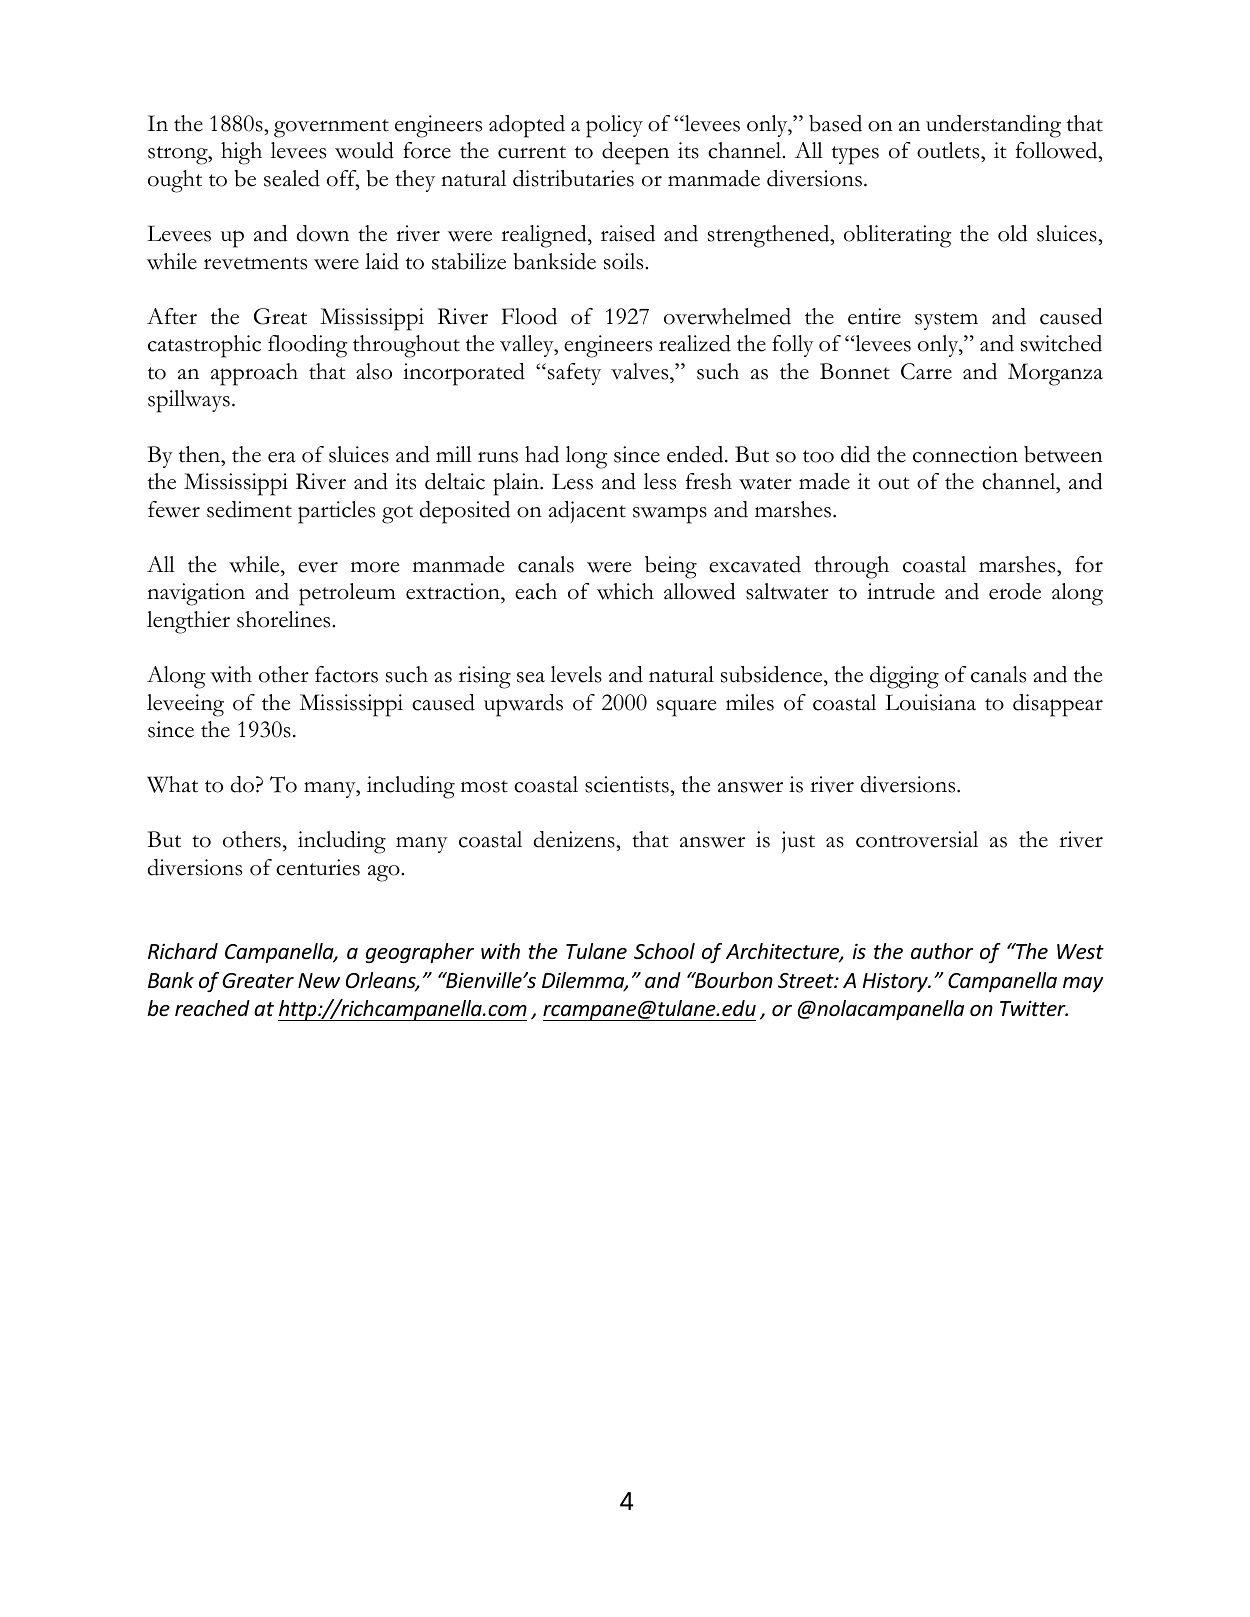 This document has width=1250, height=1617. What do you see at coordinates (318, 567) in the document?
I see `ever` at bounding box center [318, 567].
